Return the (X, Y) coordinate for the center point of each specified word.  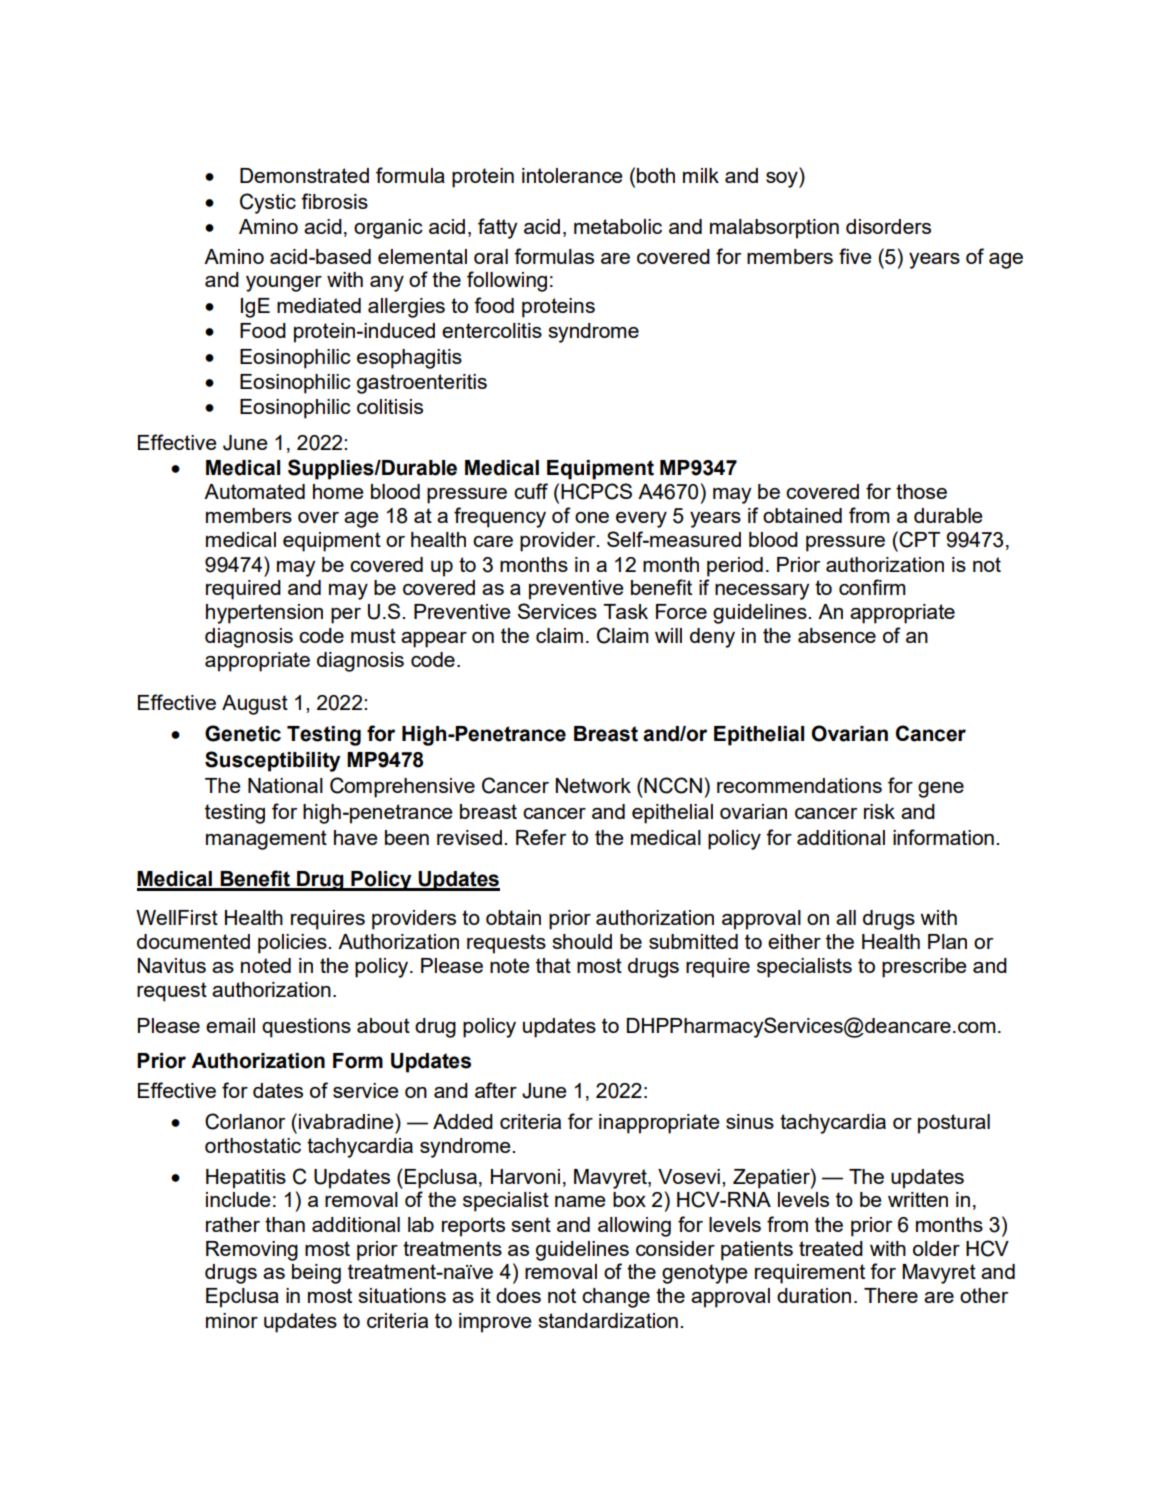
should (582, 941)
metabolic (618, 226)
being (316, 1274)
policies (293, 944)
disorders (888, 226)
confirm (872, 587)
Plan (947, 941)
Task (625, 611)
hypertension (264, 614)
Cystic (268, 203)
